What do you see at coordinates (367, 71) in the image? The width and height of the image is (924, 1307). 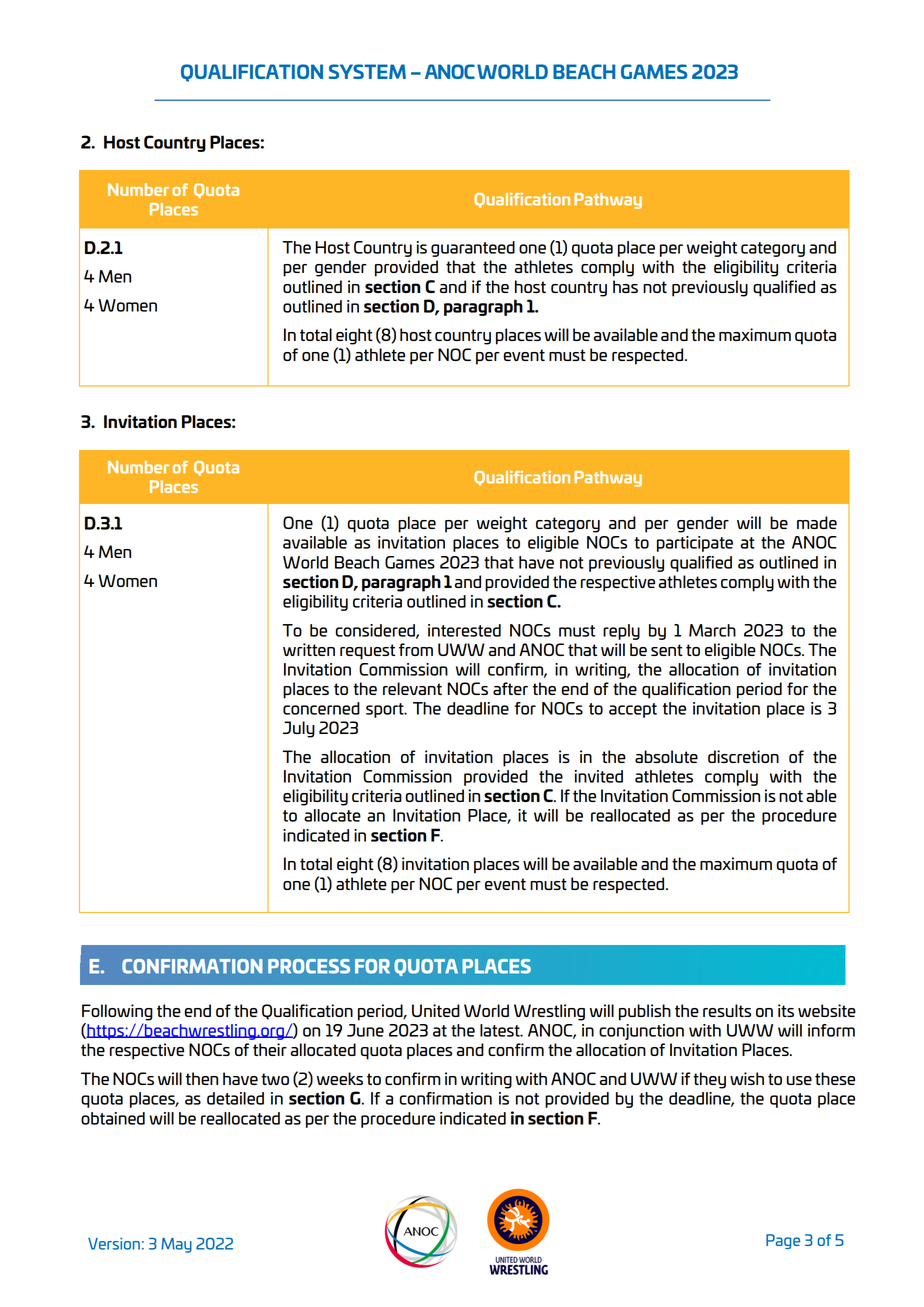 I see `SYSTEM` at bounding box center [367, 71].
